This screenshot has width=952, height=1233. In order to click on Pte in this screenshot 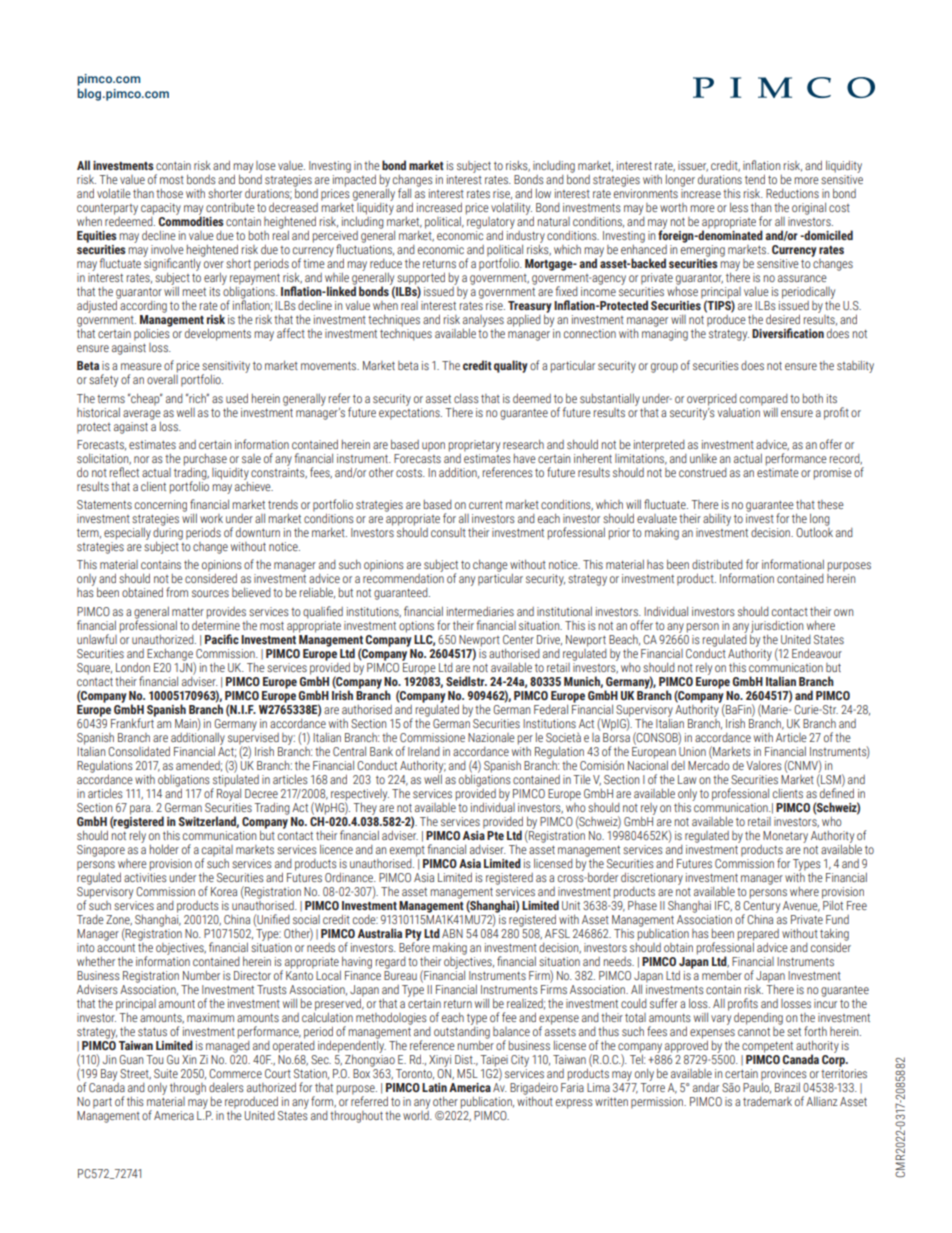, I will do `click(495, 835)`.
